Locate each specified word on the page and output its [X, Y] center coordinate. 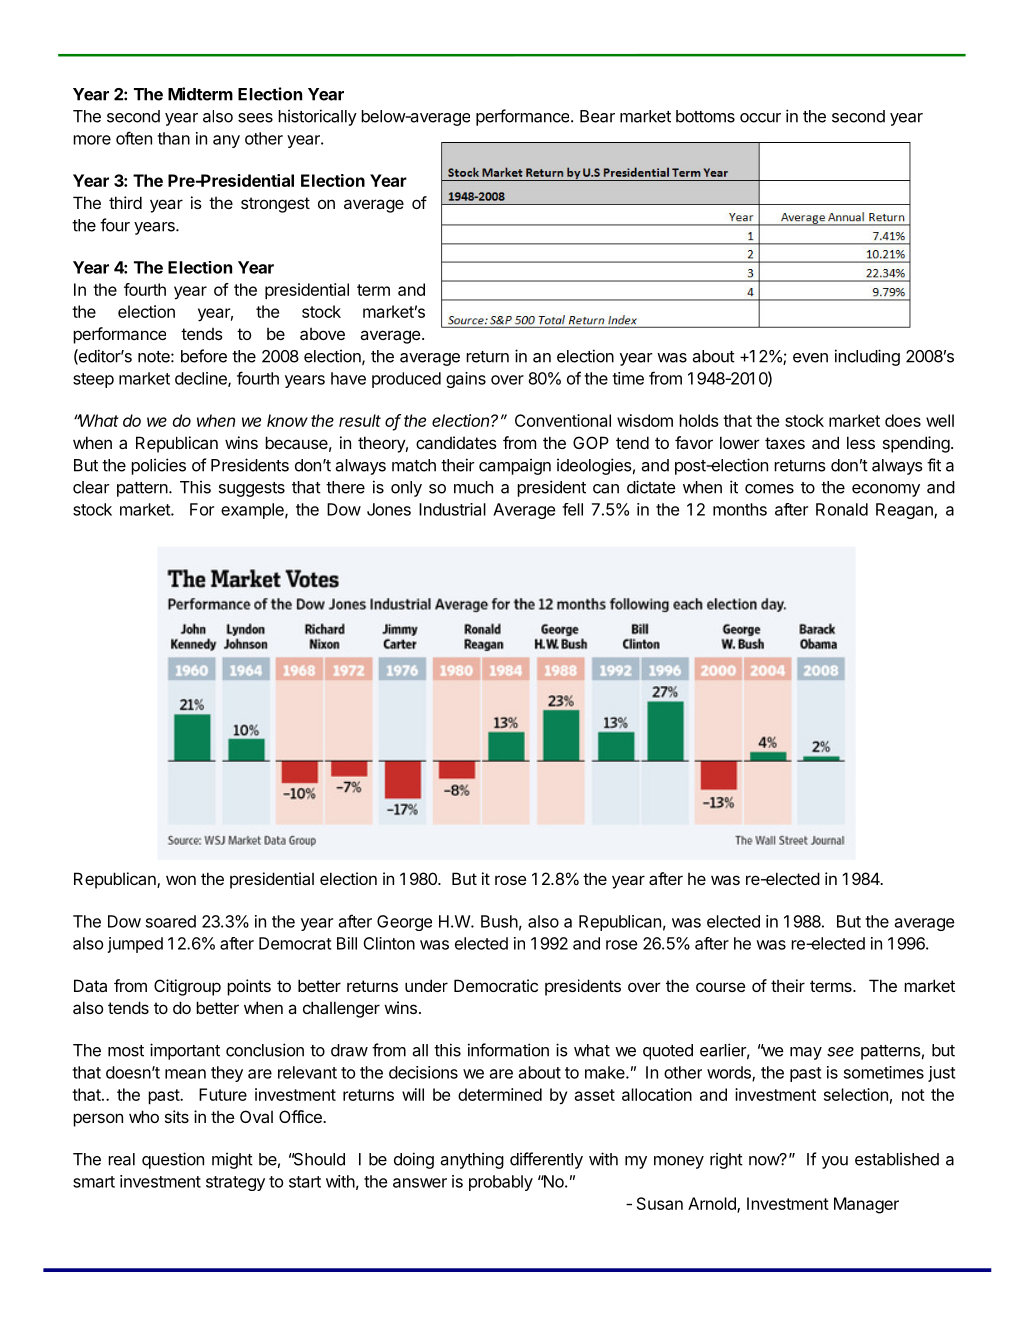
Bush [499, 921]
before [204, 356]
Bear [597, 116]
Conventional [563, 420]
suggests [252, 489]
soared [171, 921]
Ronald [842, 509]
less [861, 442]
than [173, 138]
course [721, 987]
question [173, 1160]
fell [572, 509]
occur [760, 118]
